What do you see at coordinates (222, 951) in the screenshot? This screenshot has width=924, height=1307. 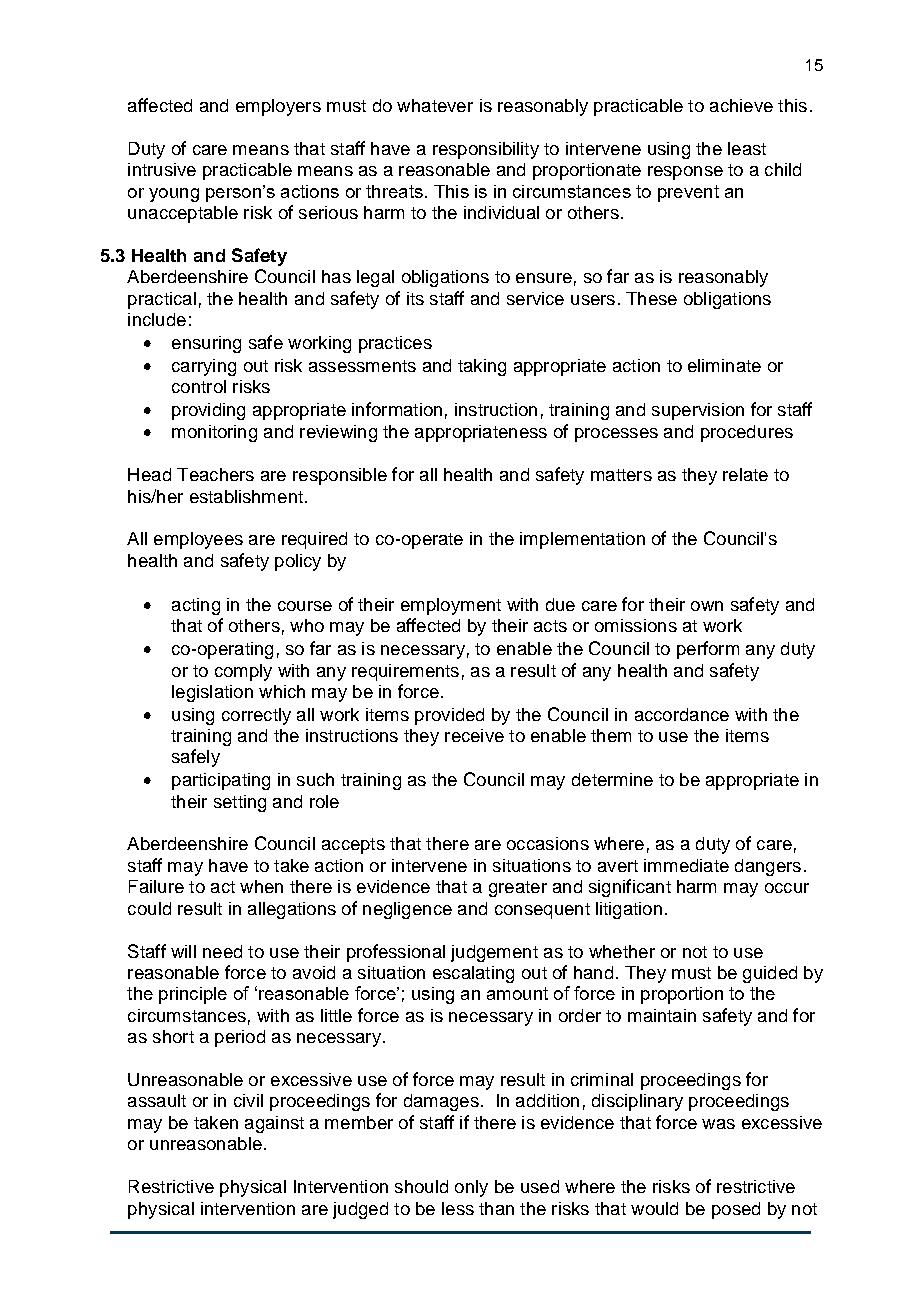 I see `need` at bounding box center [222, 951].
